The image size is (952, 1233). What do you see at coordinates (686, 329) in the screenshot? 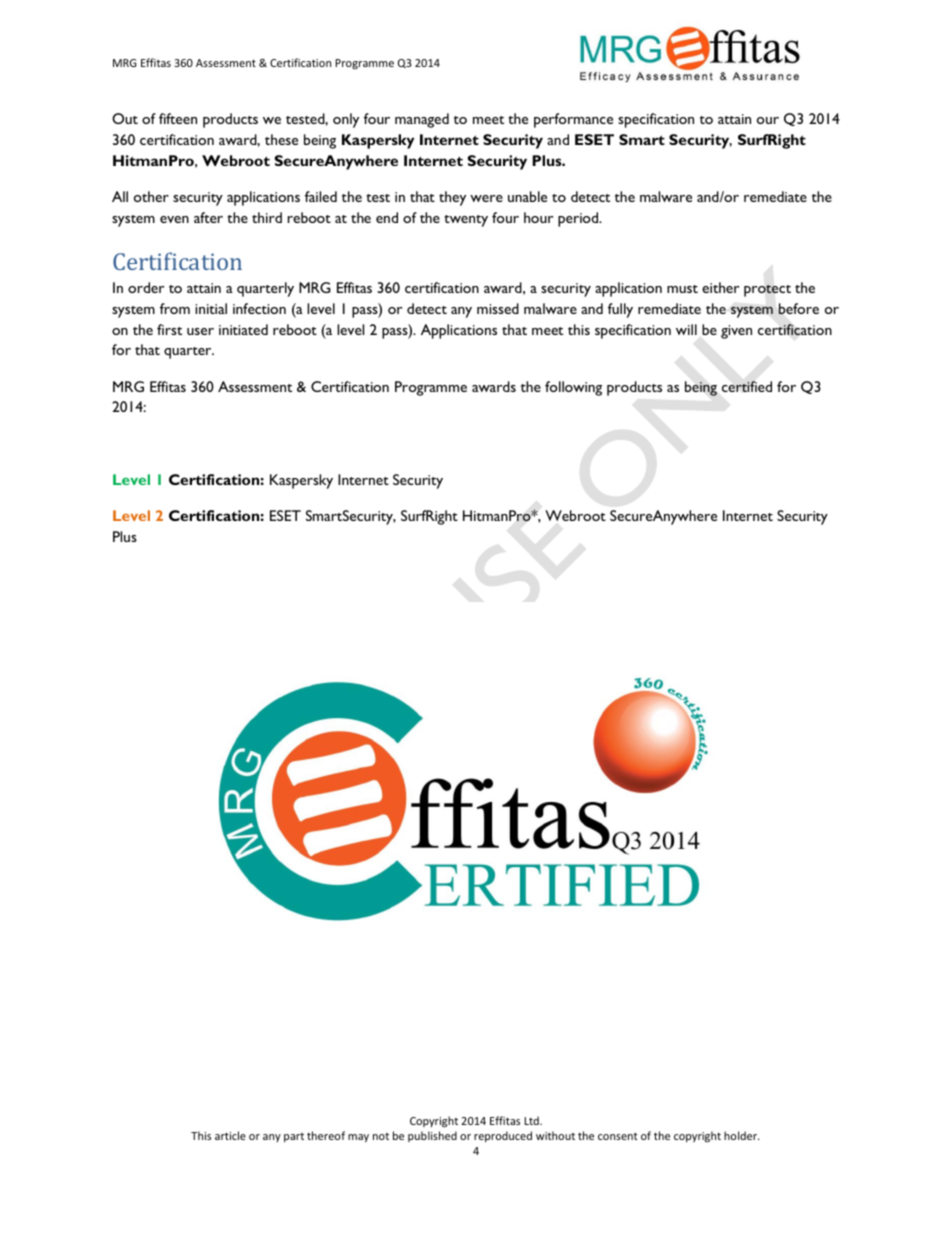
I see `will` at bounding box center [686, 329].
